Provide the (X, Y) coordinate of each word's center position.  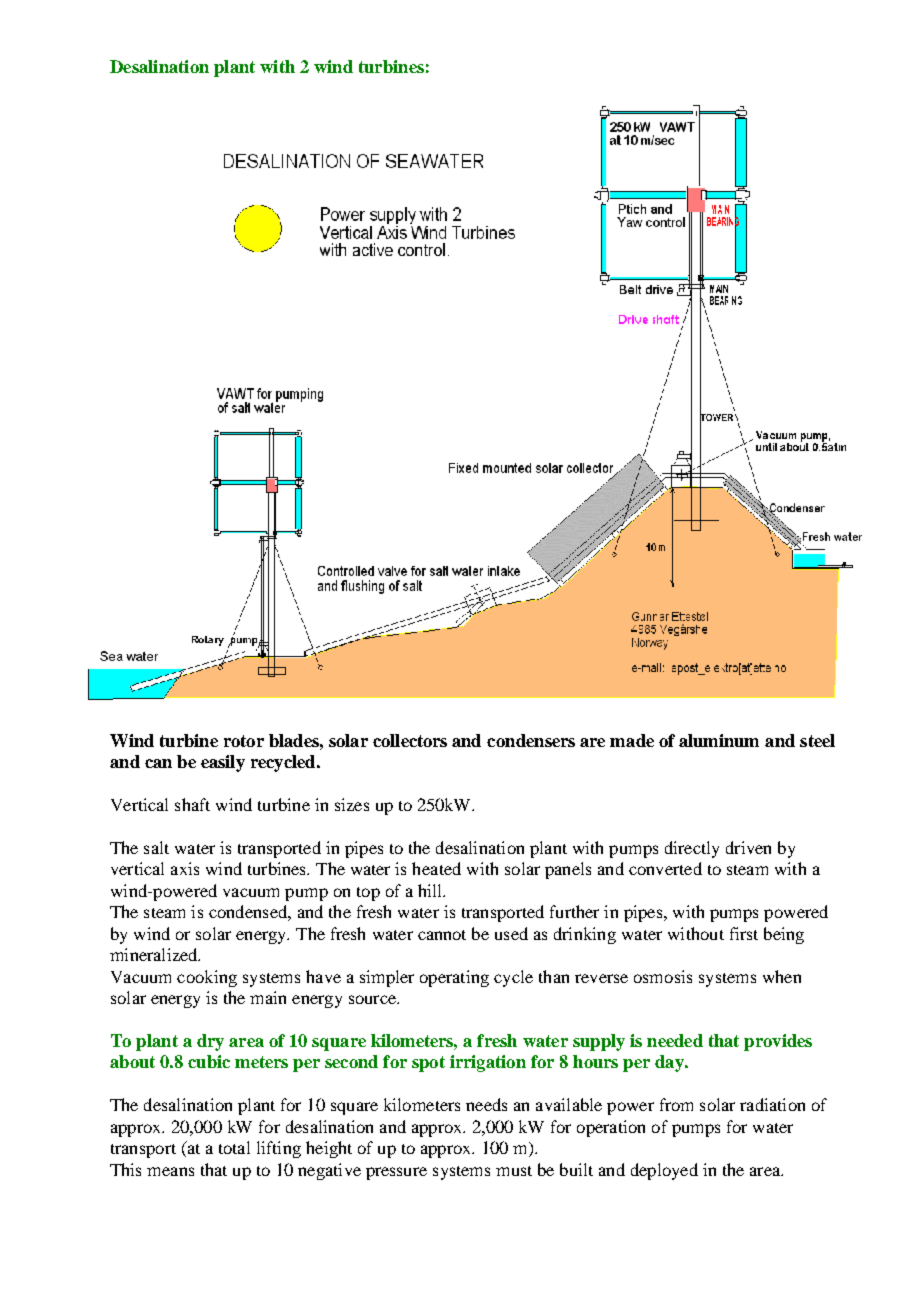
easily (223, 763)
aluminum (719, 740)
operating (454, 978)
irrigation (488, 1063)
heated (436, 868)
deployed (664, 1171)
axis (185, 868)
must (514, 1171)
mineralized (155, 954)
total (234, 1147)
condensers (531, 740)
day (670, 1063)
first (744, 933)
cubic (209, 1061)
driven (748, 847)
